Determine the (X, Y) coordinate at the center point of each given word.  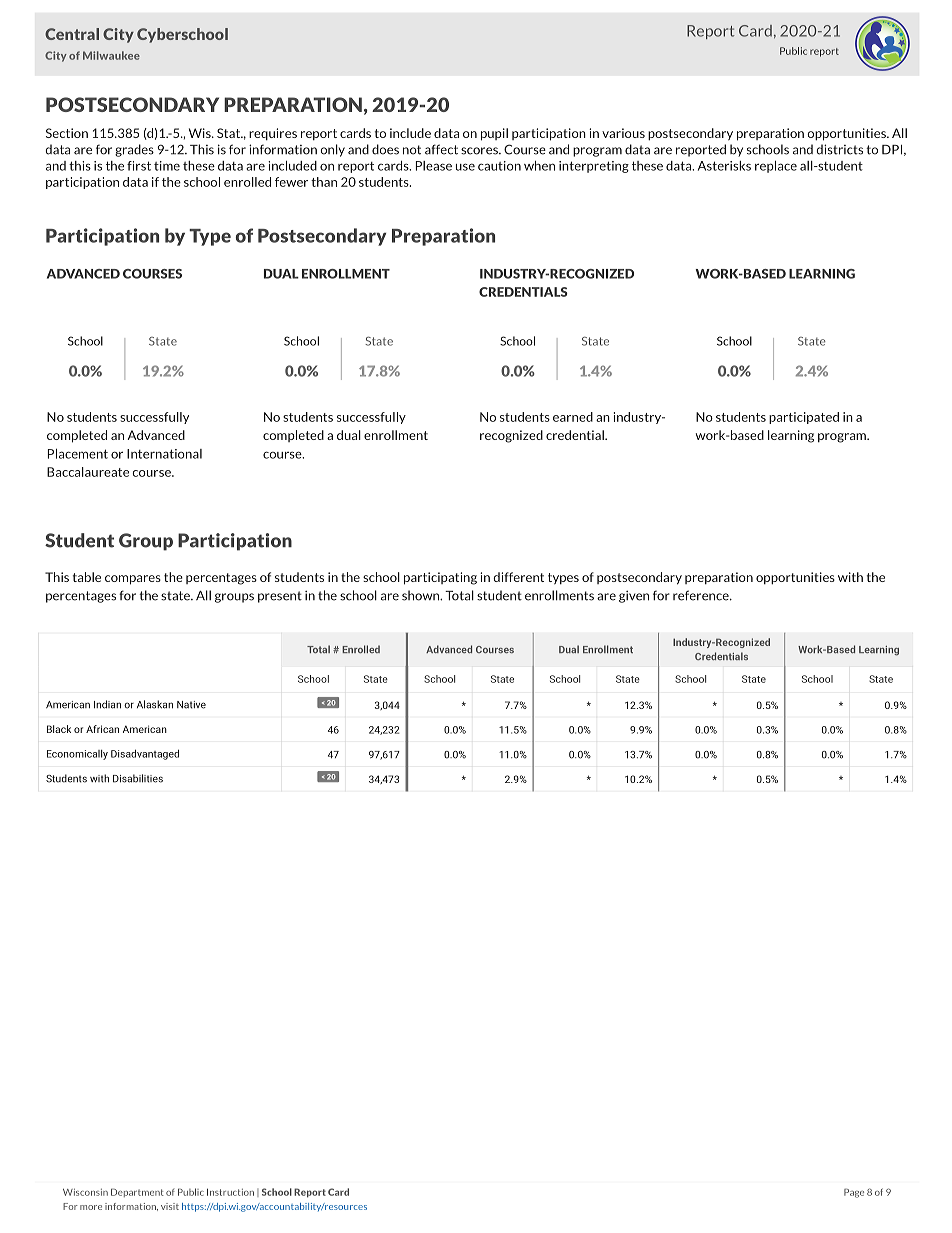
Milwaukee (111, 55)
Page (854, 1193)
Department (137, 1192)
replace (776, 167)
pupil (494, 134)
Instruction (230, 1192)
